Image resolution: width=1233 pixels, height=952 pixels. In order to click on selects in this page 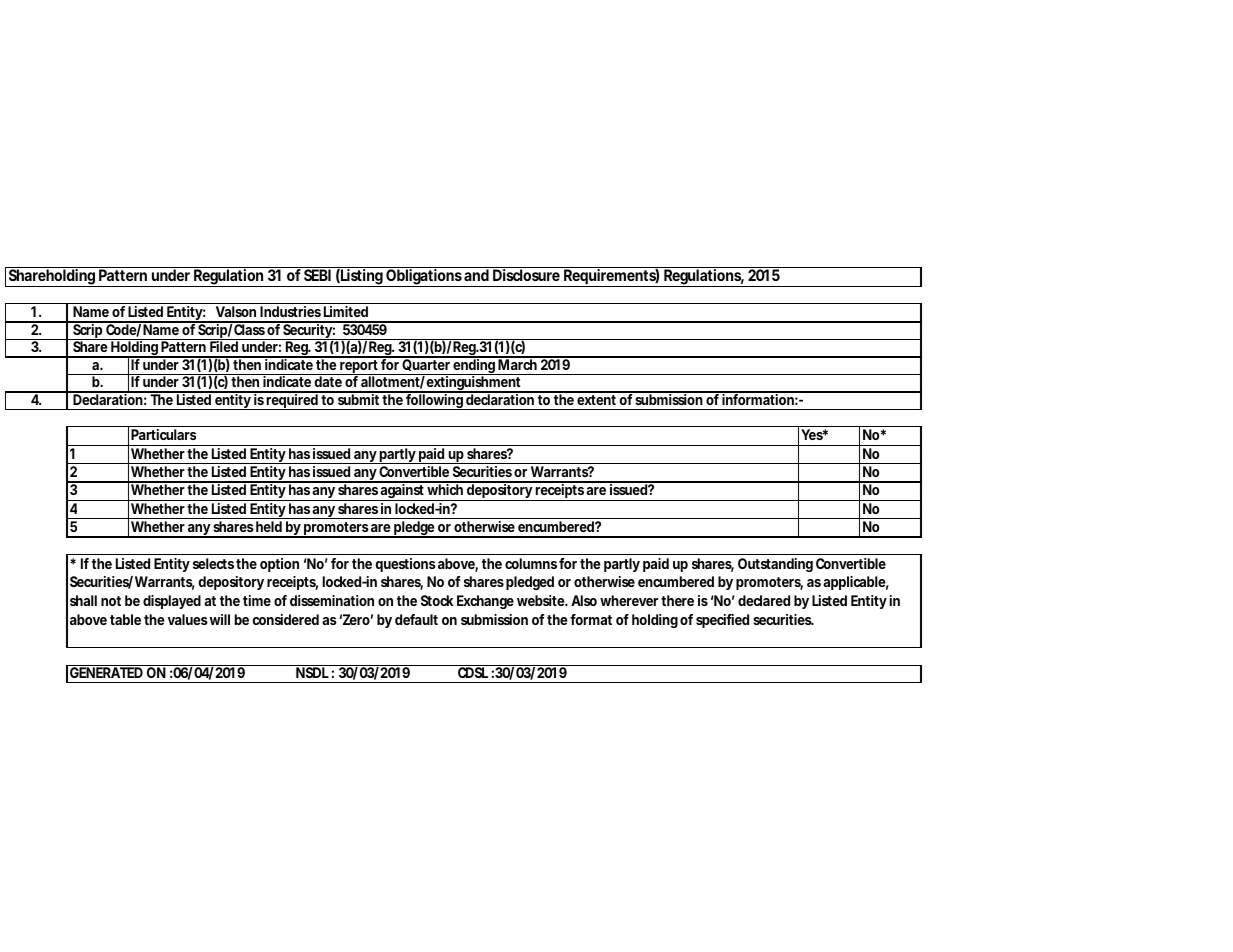, I will do `click(213, 563)`.
